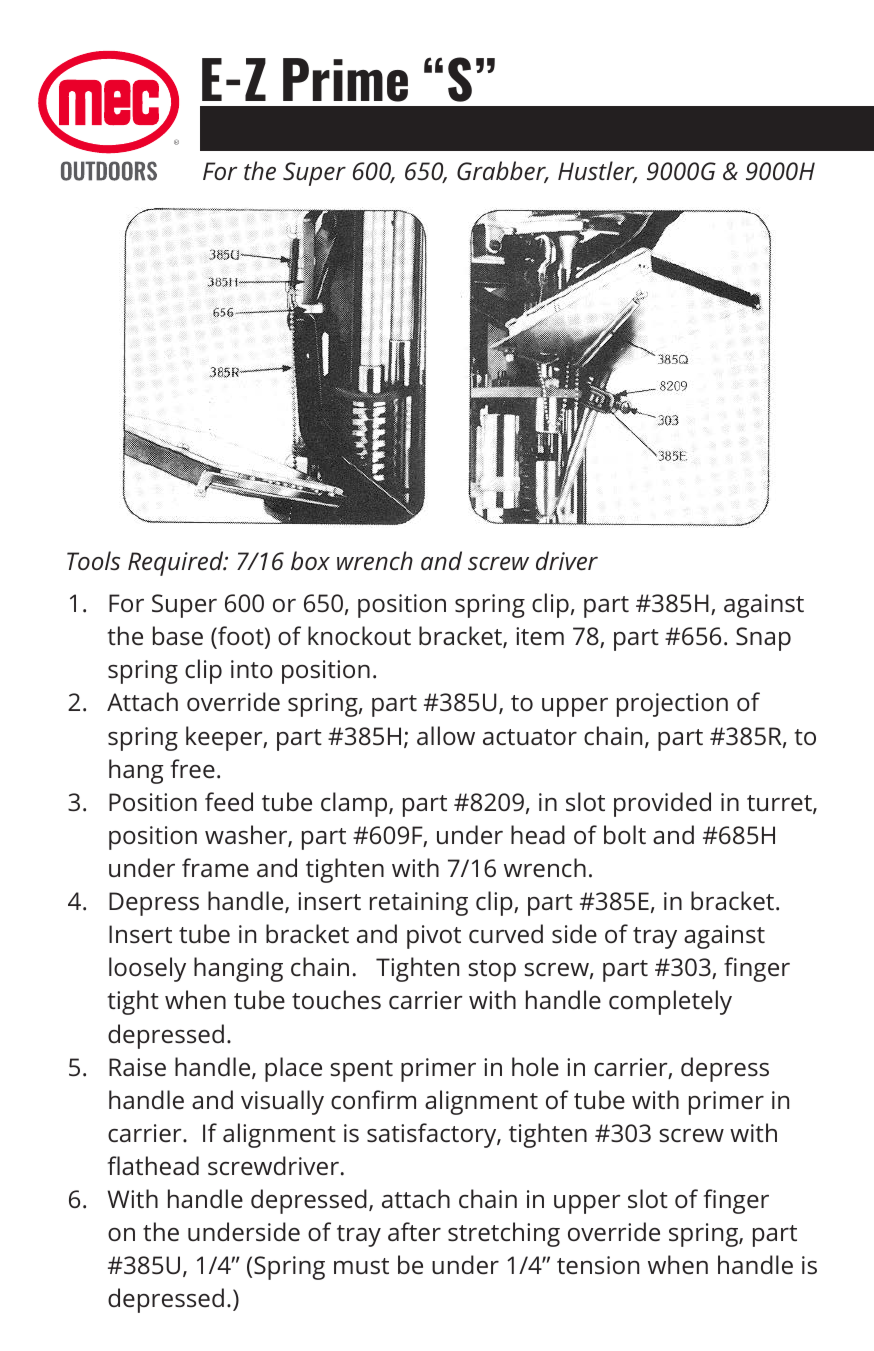 Image resolution: width=874 pixels, height=1351 pixels. Describe the element at coordinates (147, 969) in the screenshot. I see `loosely` at that location.
